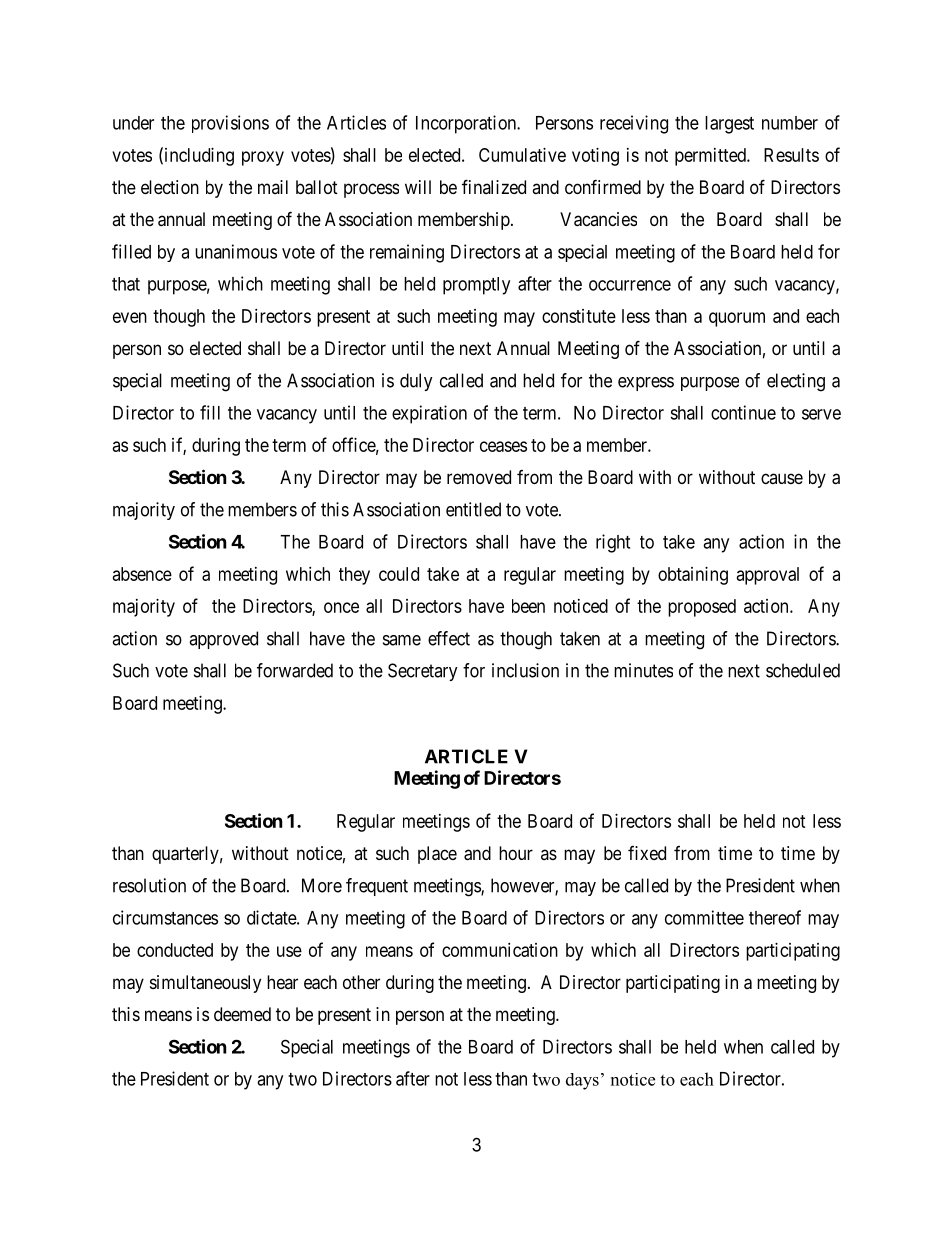  What do you see at coordinates (242, 1014) in the document?
I see `deemed` at bounding box center [242, 1014].
